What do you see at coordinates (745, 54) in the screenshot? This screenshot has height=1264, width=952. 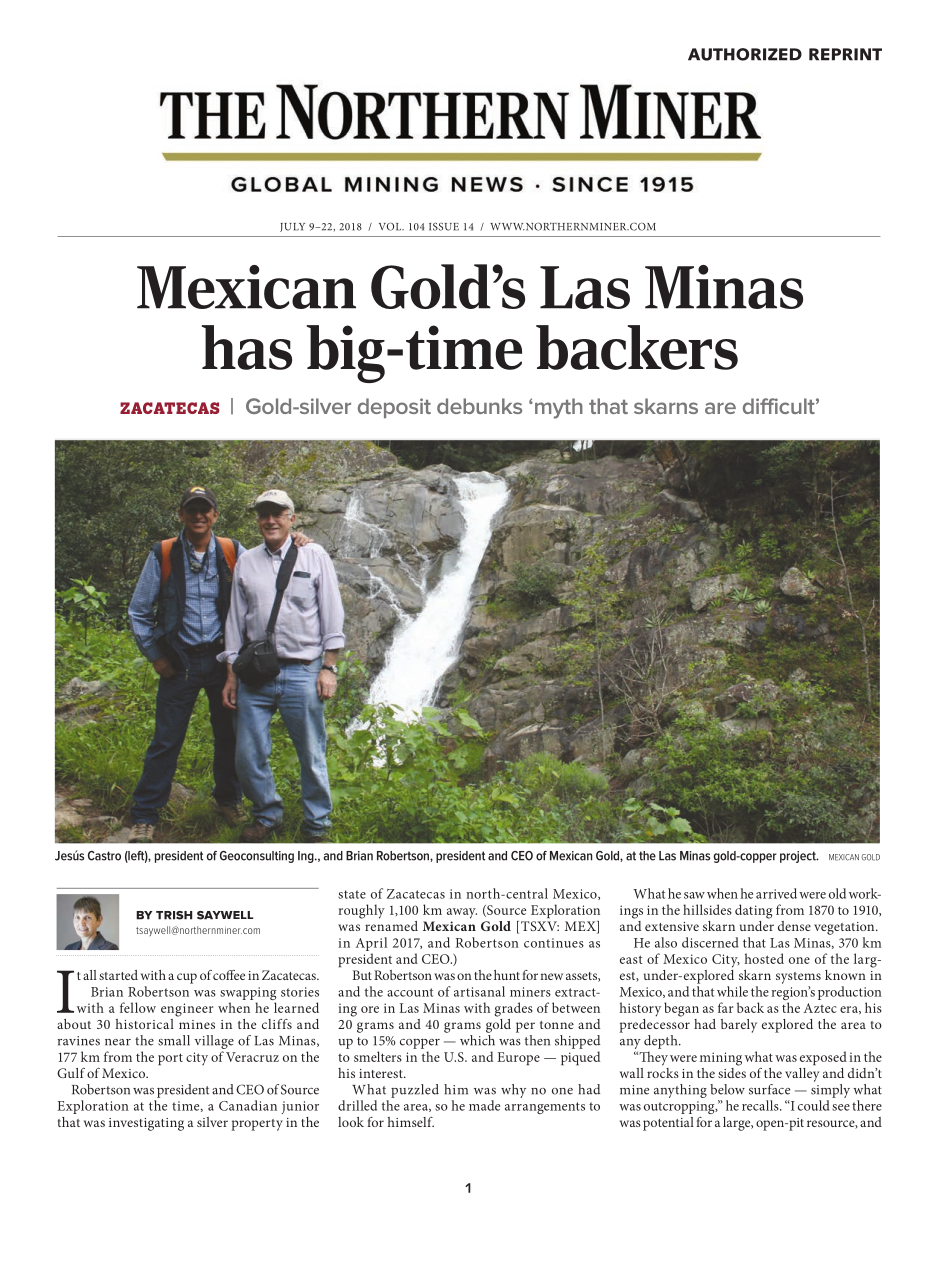 I see `AUTHORIZED` at bounding box center [745, 54].
